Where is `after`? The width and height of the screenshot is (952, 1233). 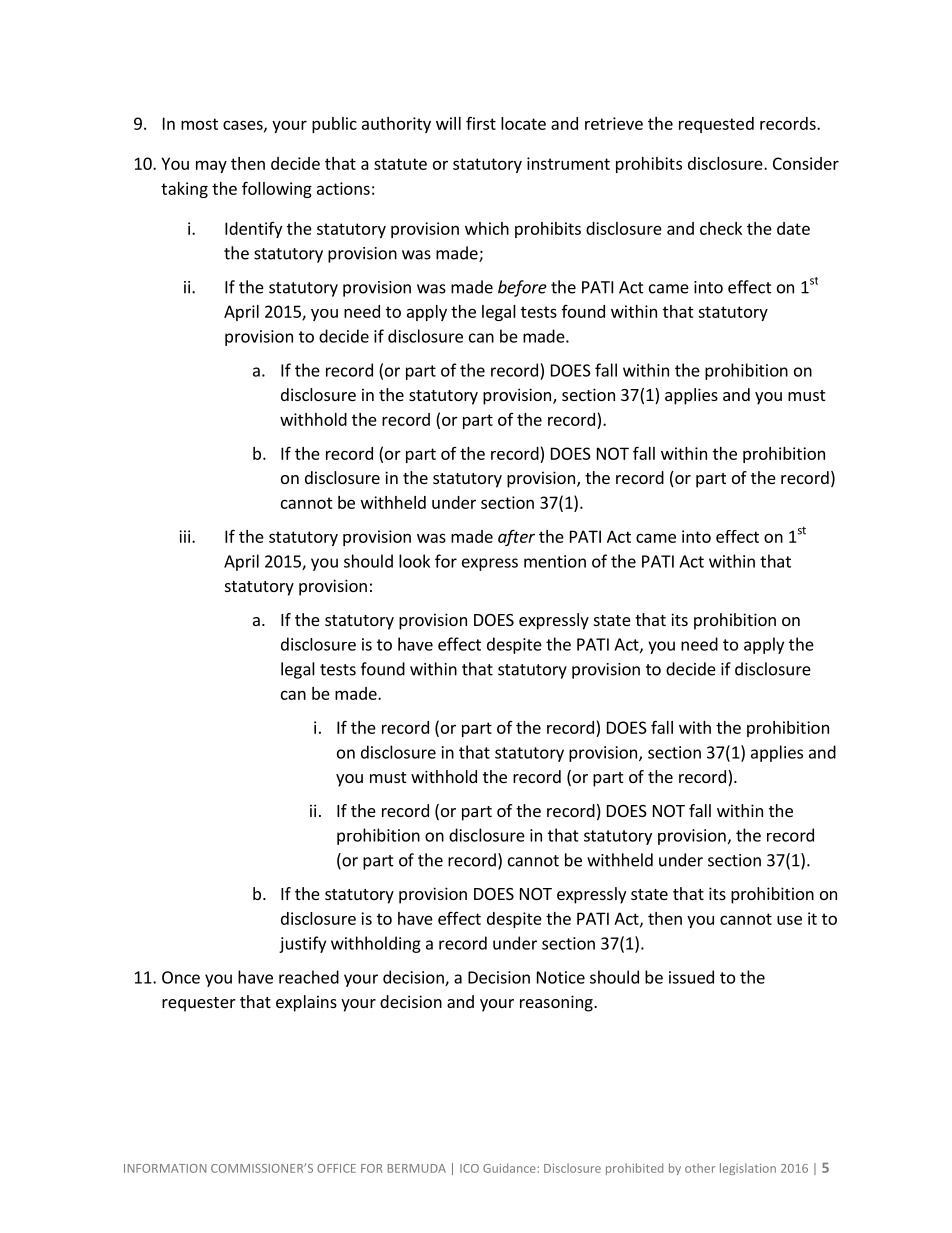
after is located at coordinates (516, 537).
